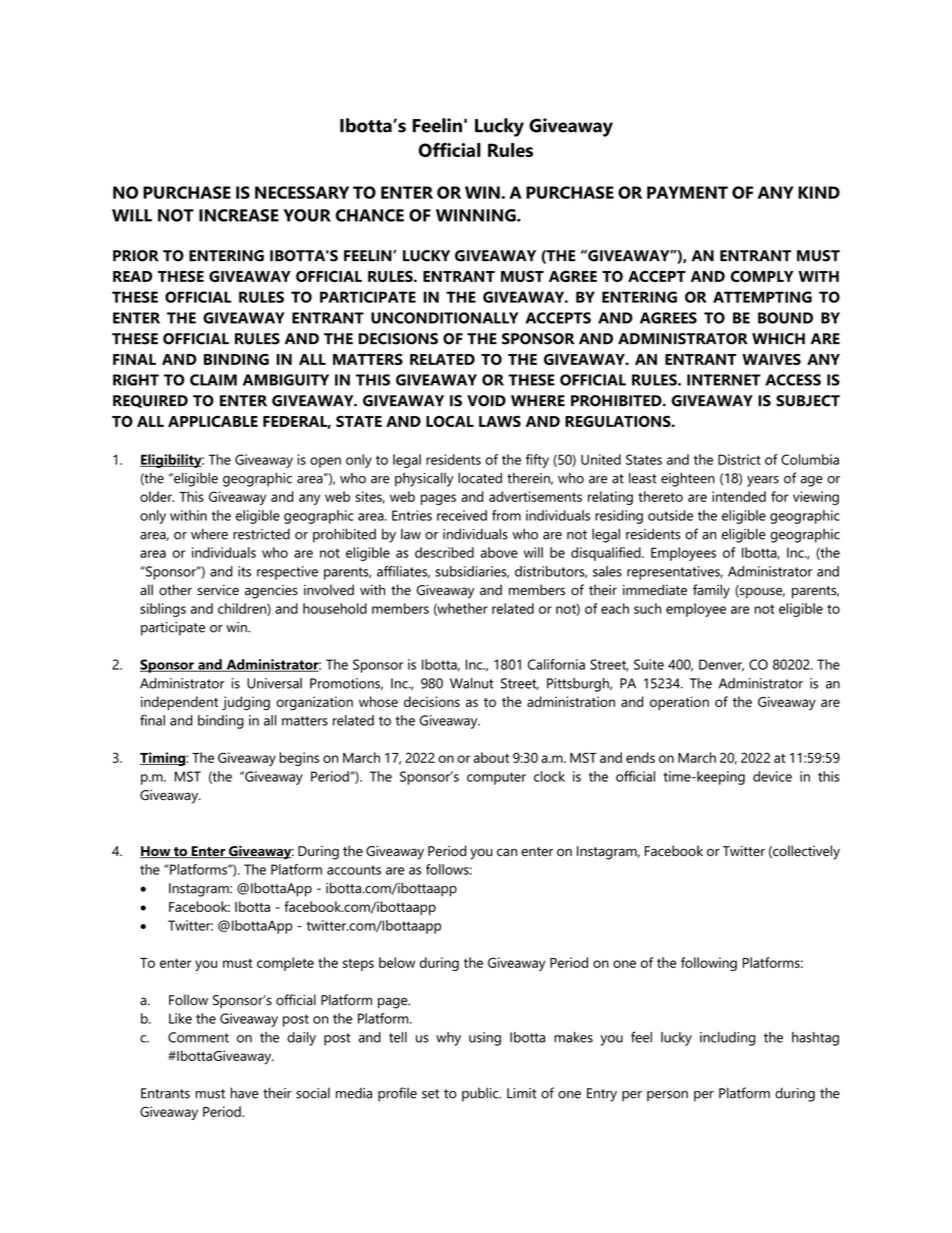 The width and height of the screenshot is (952, 1233). Describe the element at coordinates (239, 215) in the screenshot. I see `INCREASE` at that location.
